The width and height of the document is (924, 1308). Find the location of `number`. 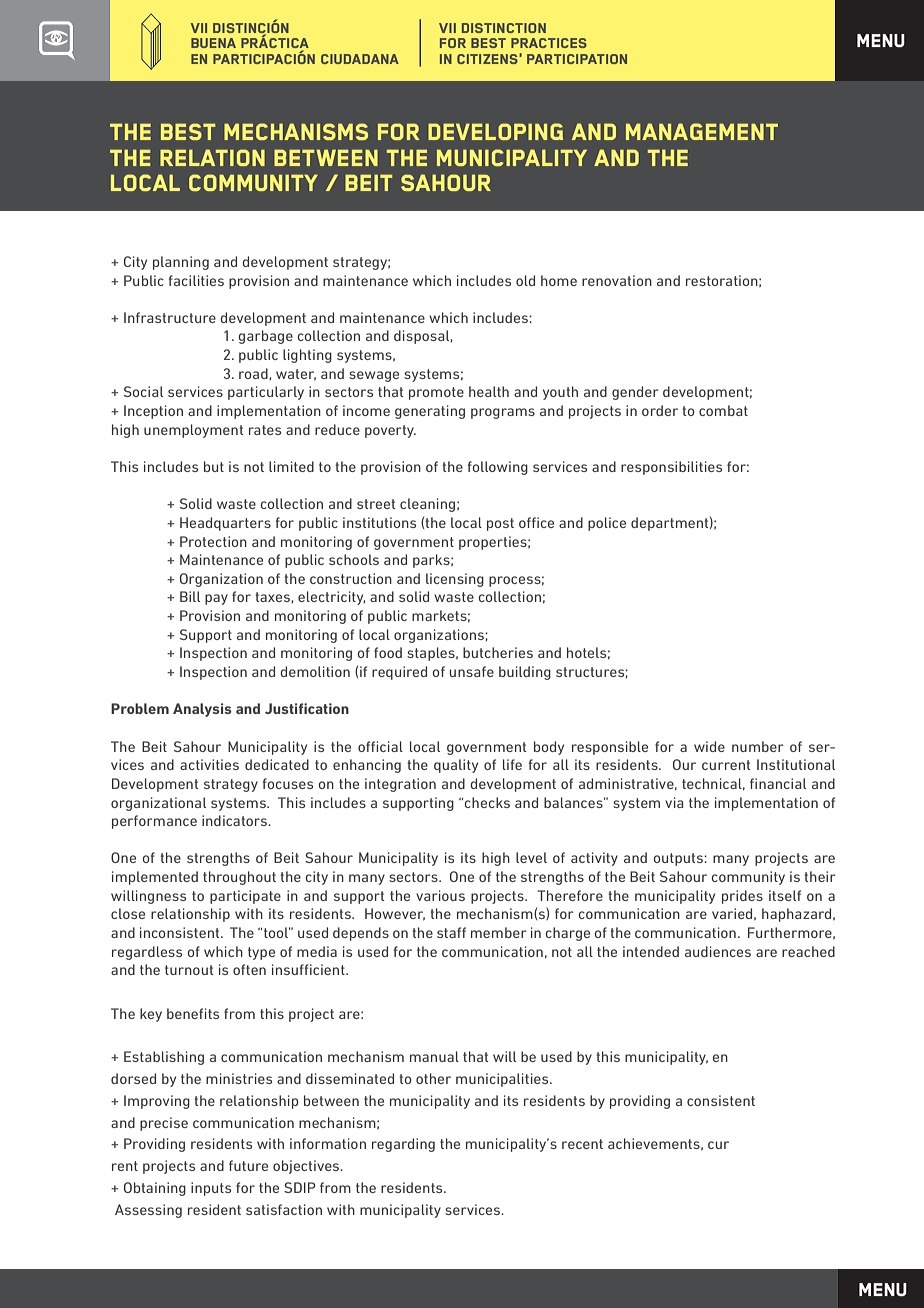

number is located at coordinates (758, 746).
